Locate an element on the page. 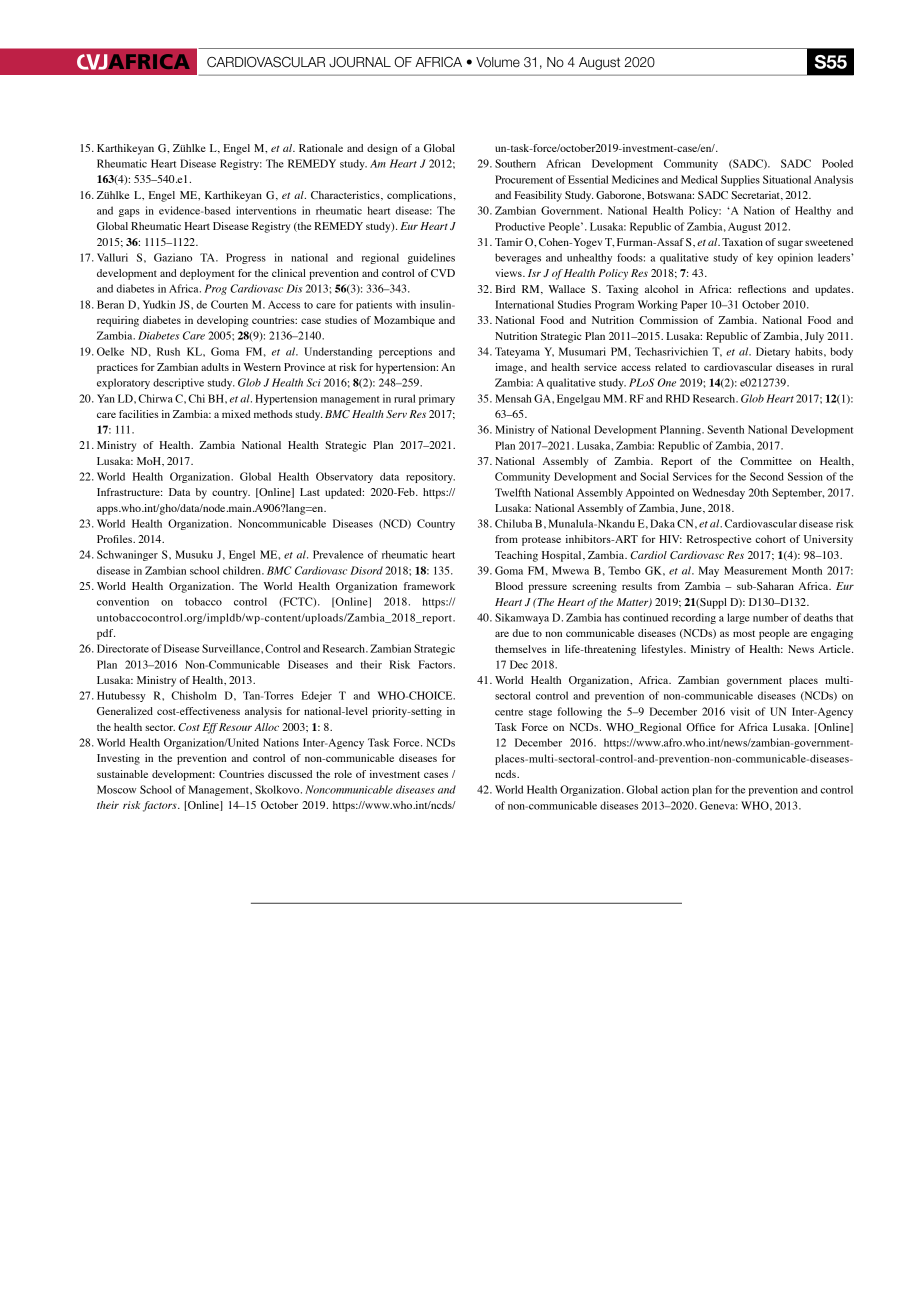 The height and width of the page is (1308, 924). Taxation is located at coordinates (742, 242).
